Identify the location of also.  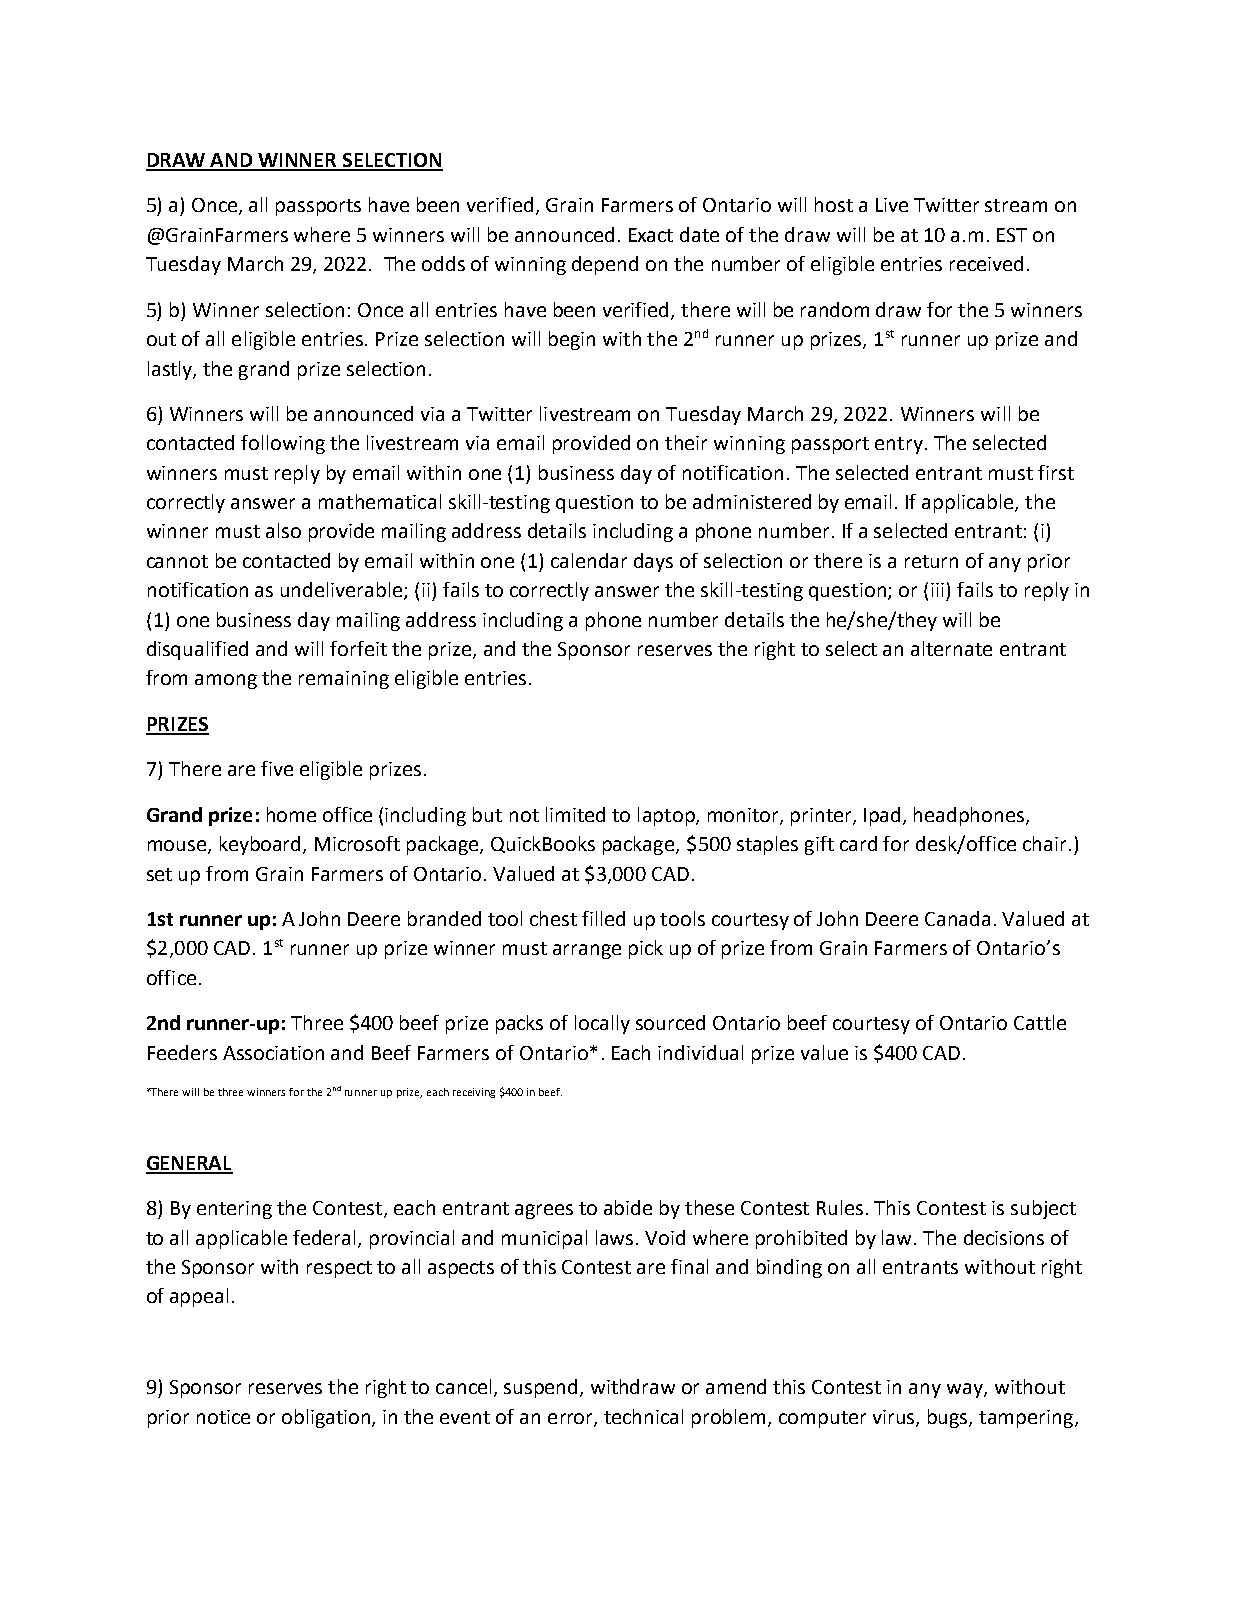
(283, 530).
